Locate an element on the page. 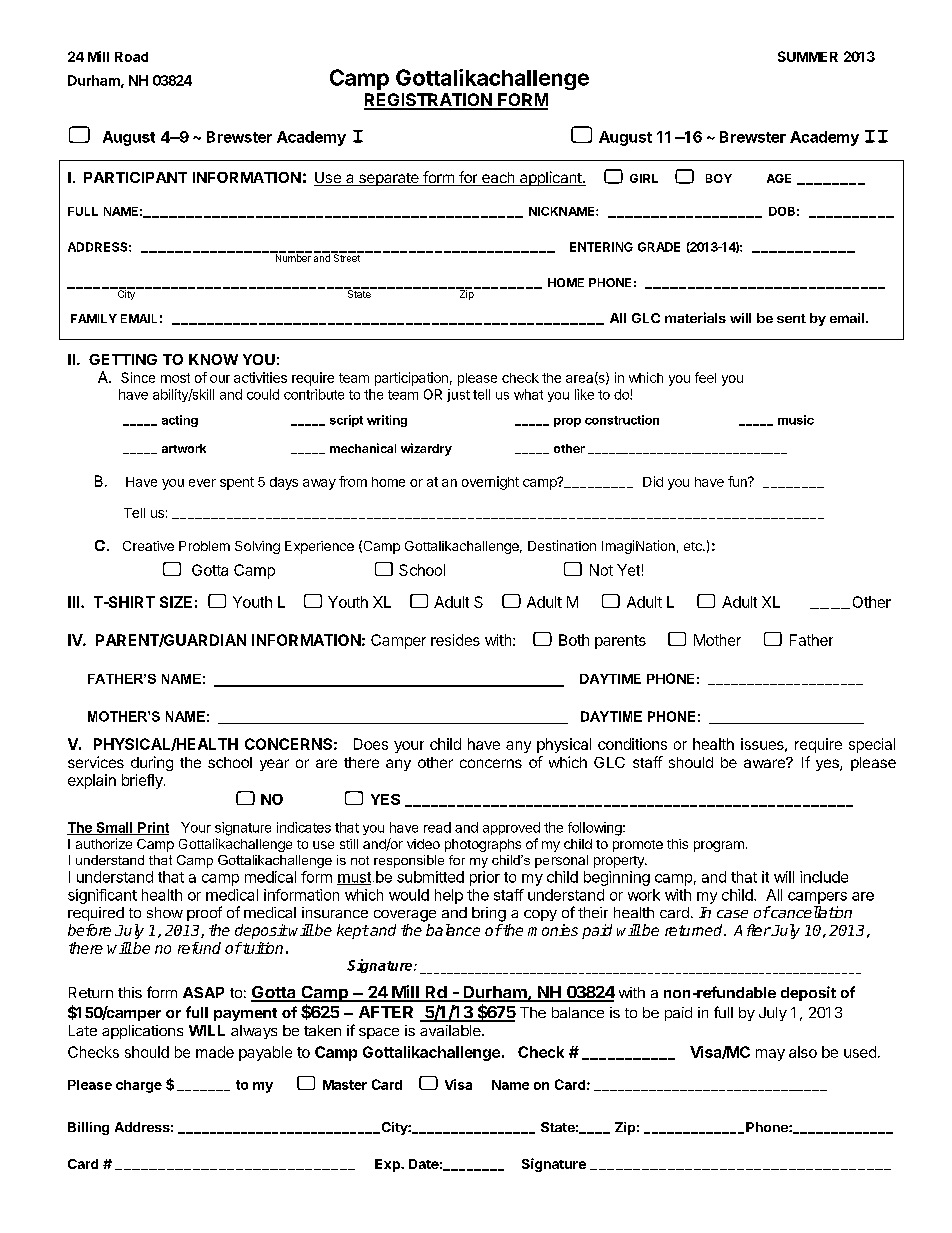 This page has width=952, height=1233. each is located at coordinates (498, 179).
